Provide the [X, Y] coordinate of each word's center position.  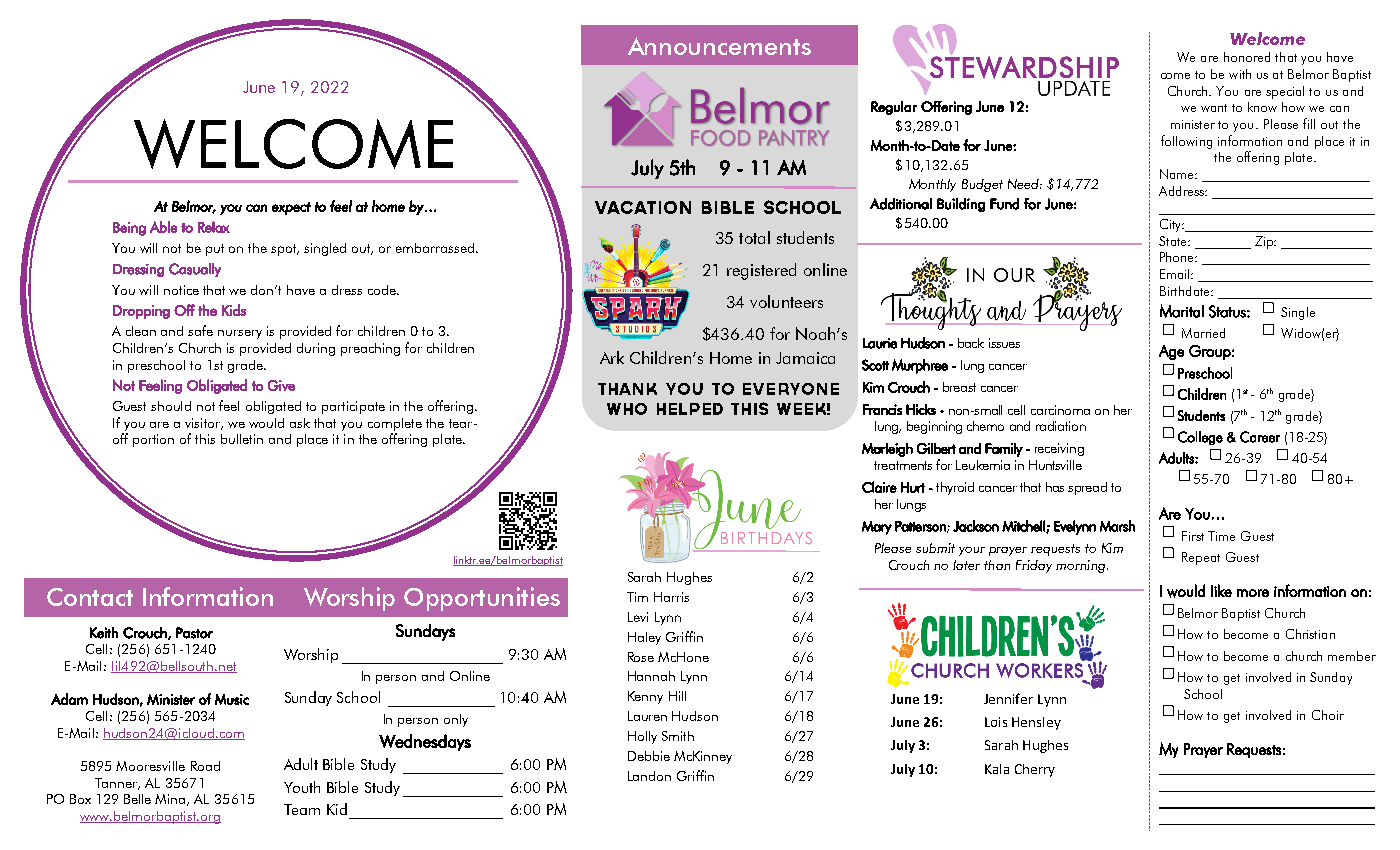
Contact [90, 597]
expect [291, 208]
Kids [234, 310]
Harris [671, 597]
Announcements [719, 46]
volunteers [786, 301]
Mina [171, 800]
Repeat [1201, 558]
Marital [1182, 311]
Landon [649, 776]
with [1240, 74]
